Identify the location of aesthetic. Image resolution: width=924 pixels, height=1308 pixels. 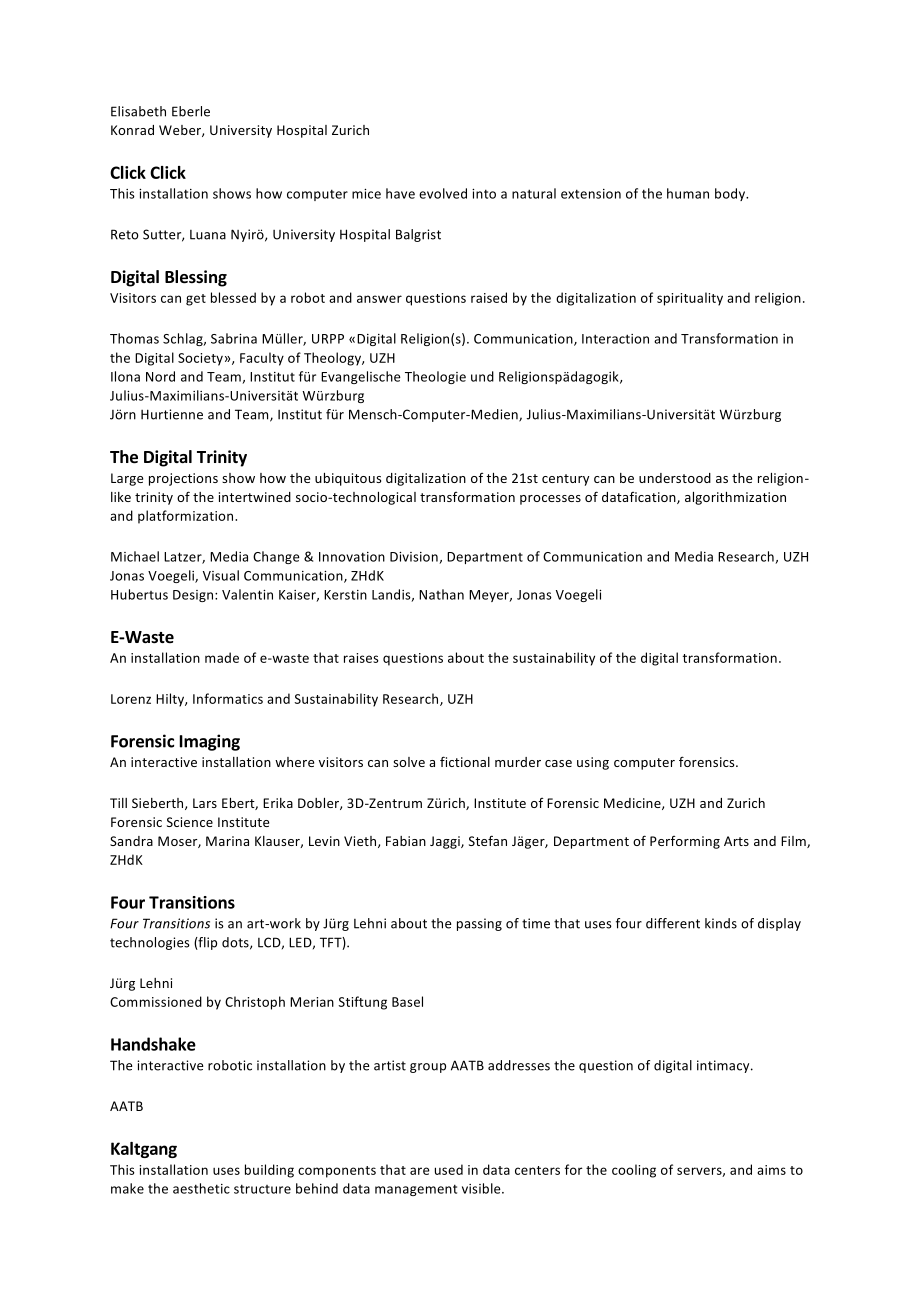
(201, 1188).
